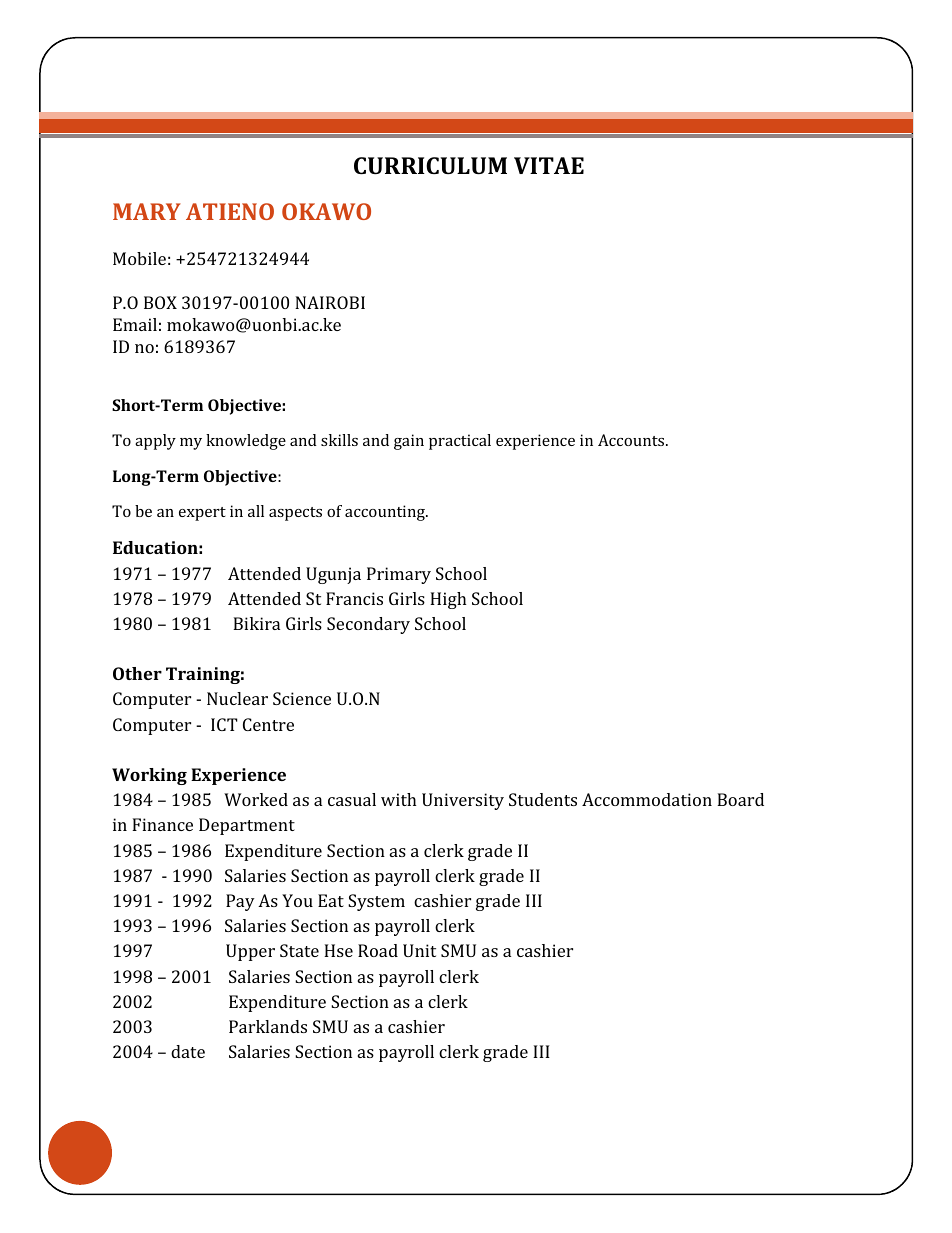 The image size is (952, 1233). Describe the element at coordinates (188, 1051) in the screenshot. I see `date` at that location.
